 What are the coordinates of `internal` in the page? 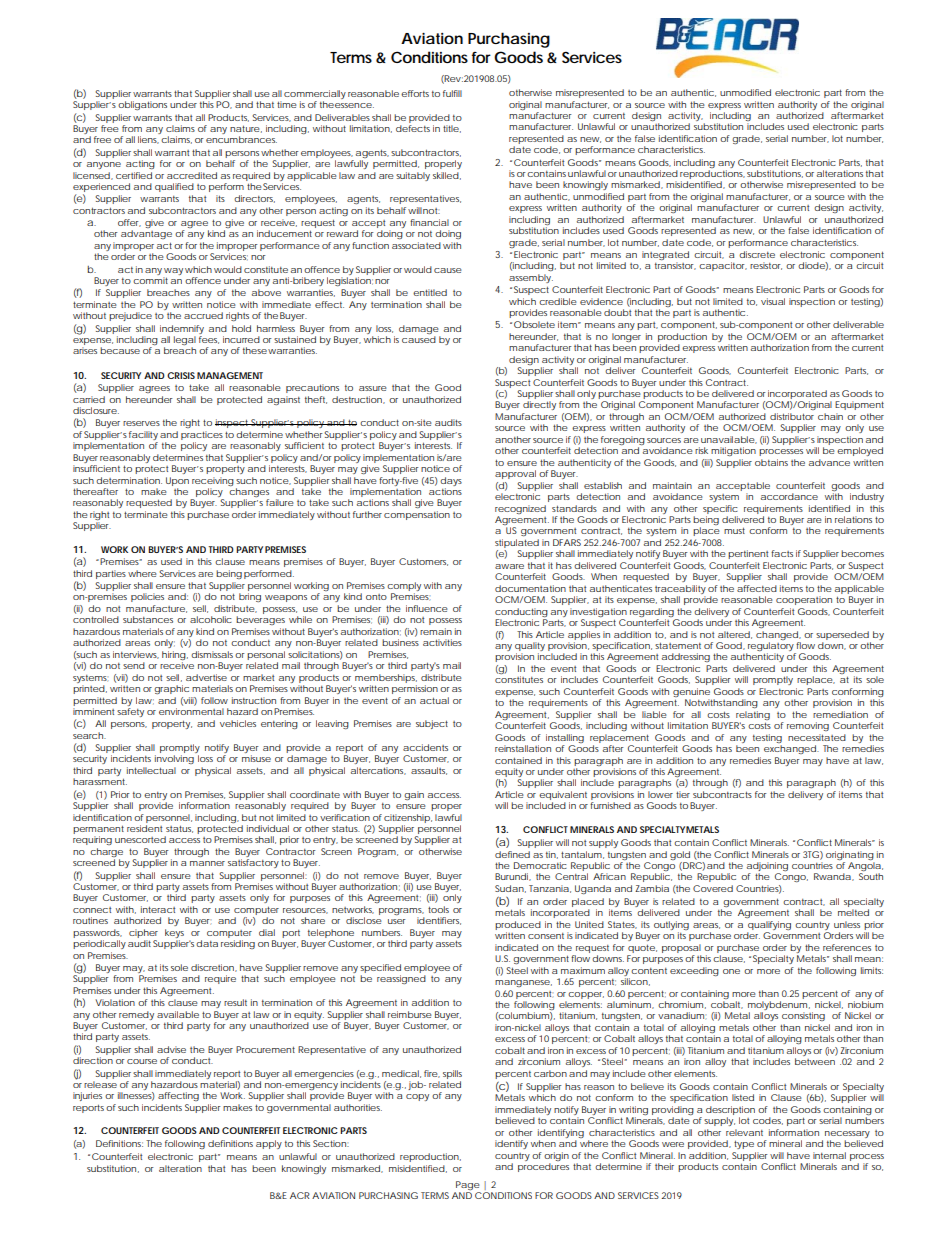 It's located at (829, 1155).
